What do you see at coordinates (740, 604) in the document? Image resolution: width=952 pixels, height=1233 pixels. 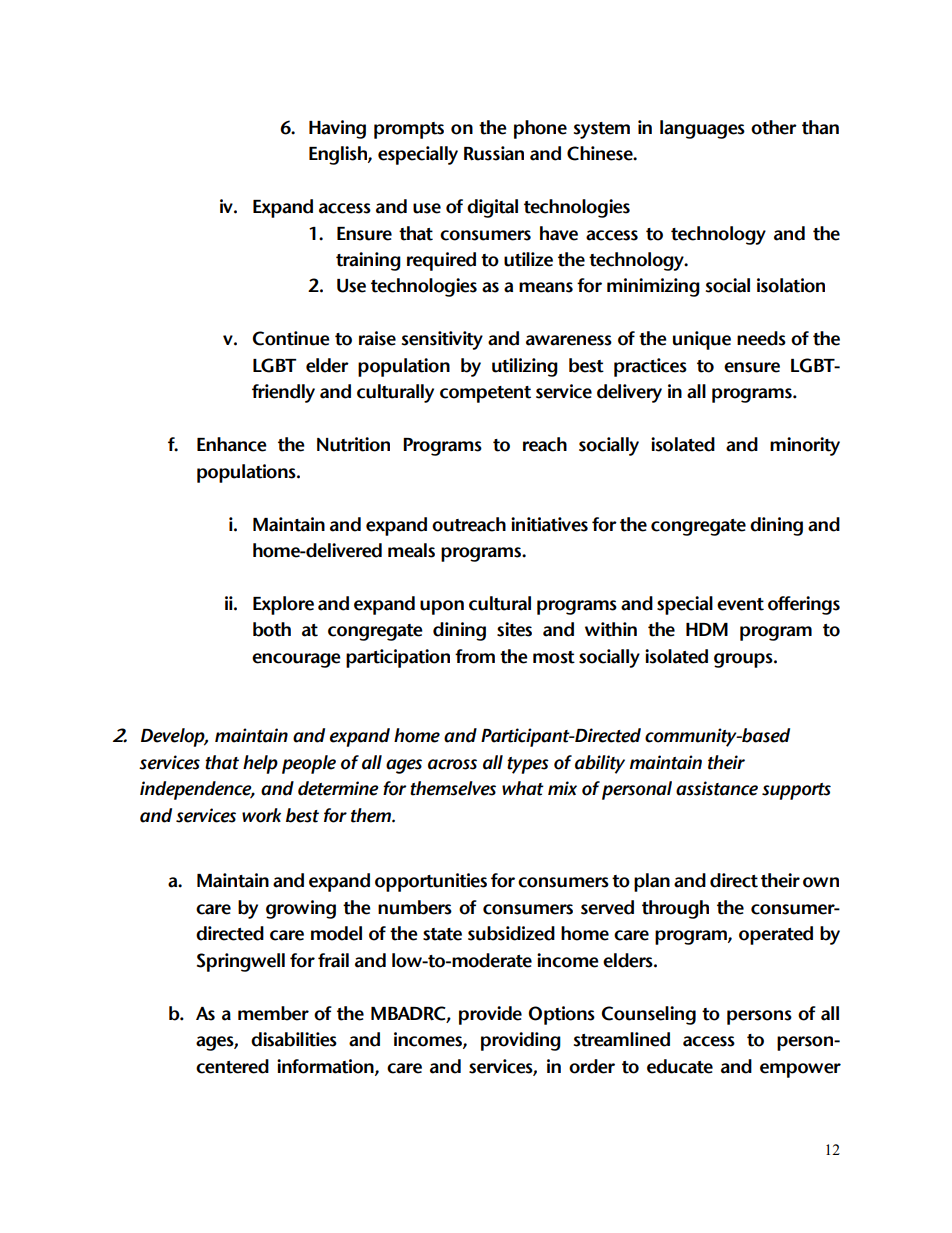 I see `event` at bounding box center [740, 604].
